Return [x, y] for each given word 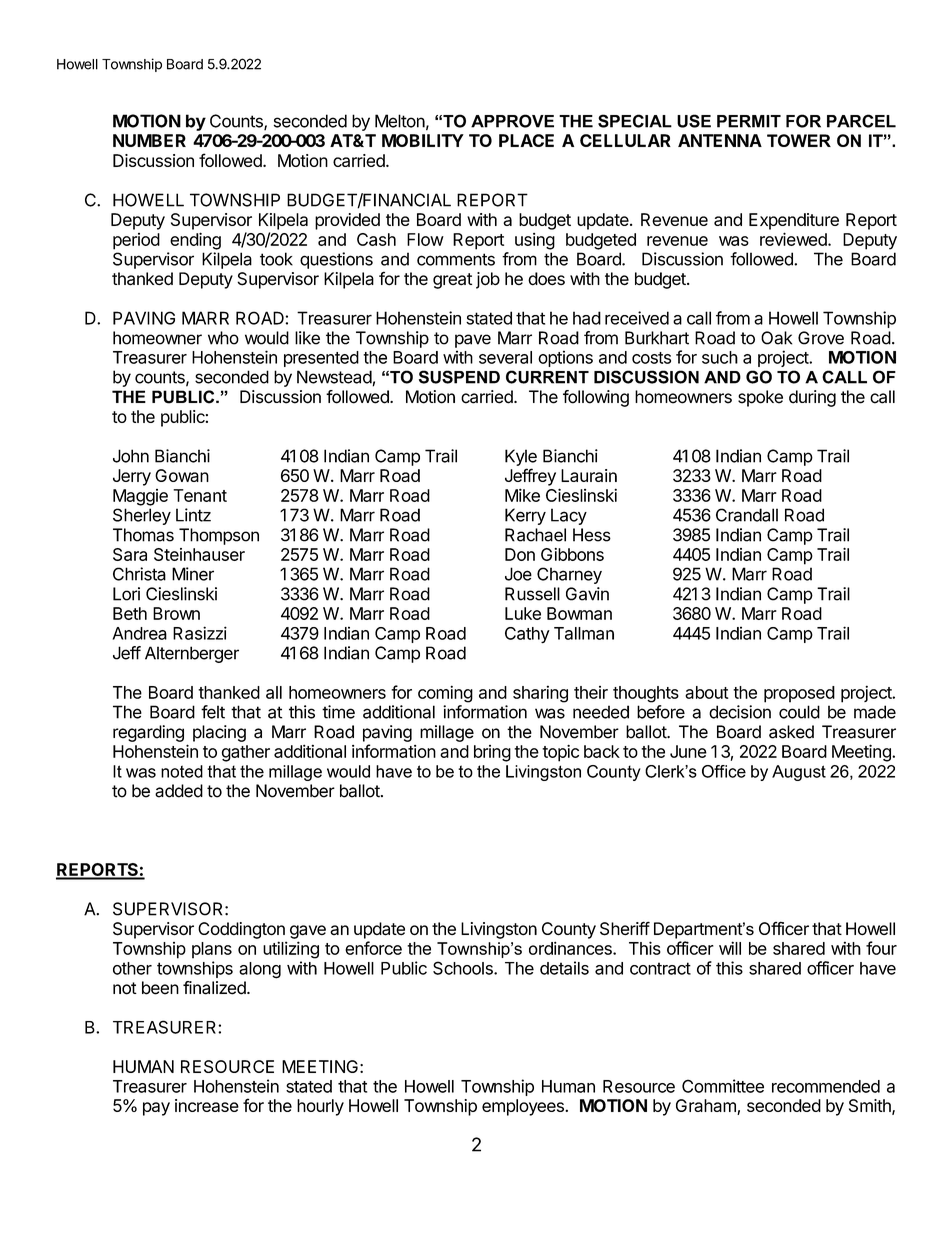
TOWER [799, 140]
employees [524, 1107]
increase [207, 1105]
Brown [176, 613]
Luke [523, 613]
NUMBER [149, 140]
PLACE [526, 140]
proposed [799, 694]
